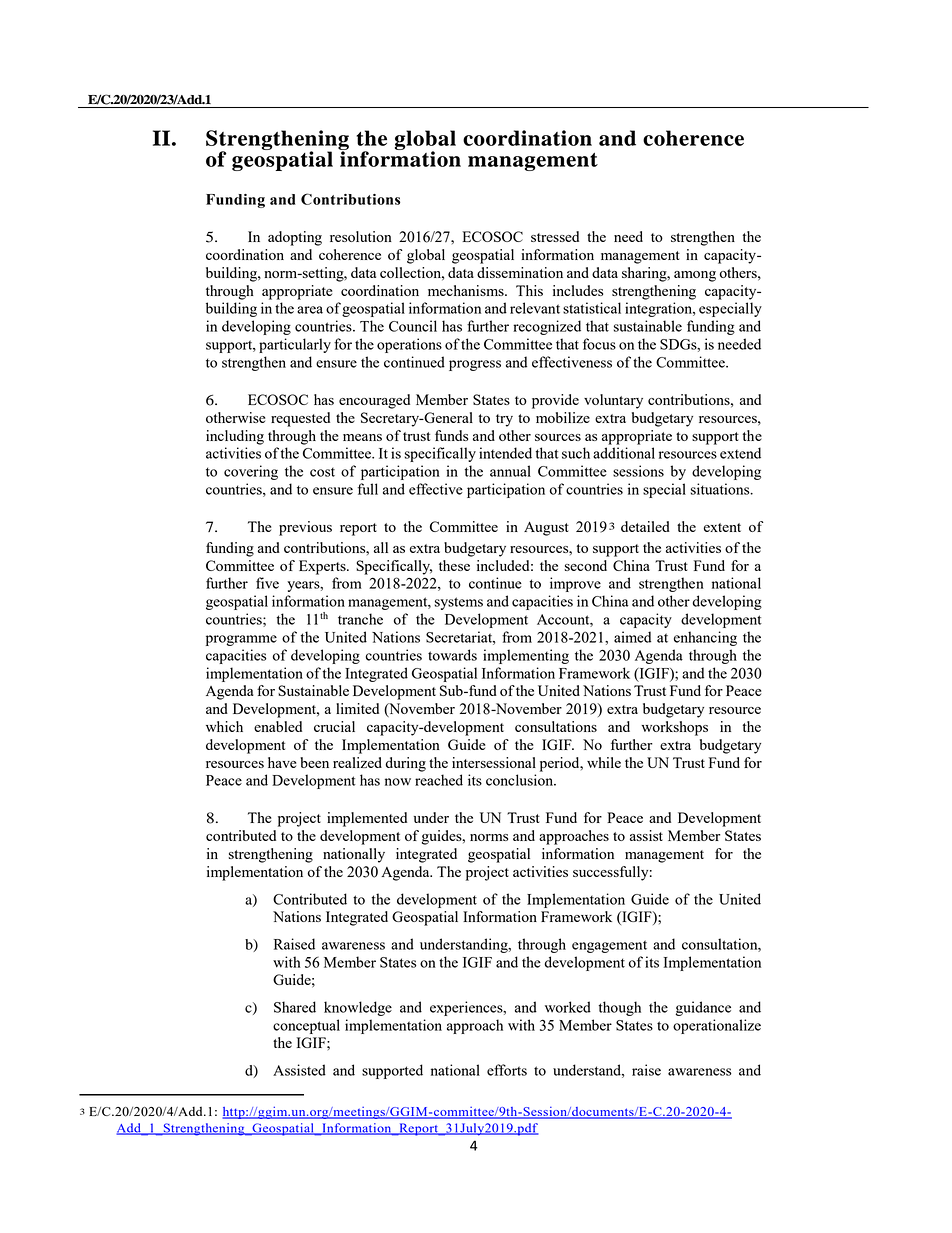  Describe the element at coordinates (467, 290) in the screenshot. I see `mechanisms` at that location.
